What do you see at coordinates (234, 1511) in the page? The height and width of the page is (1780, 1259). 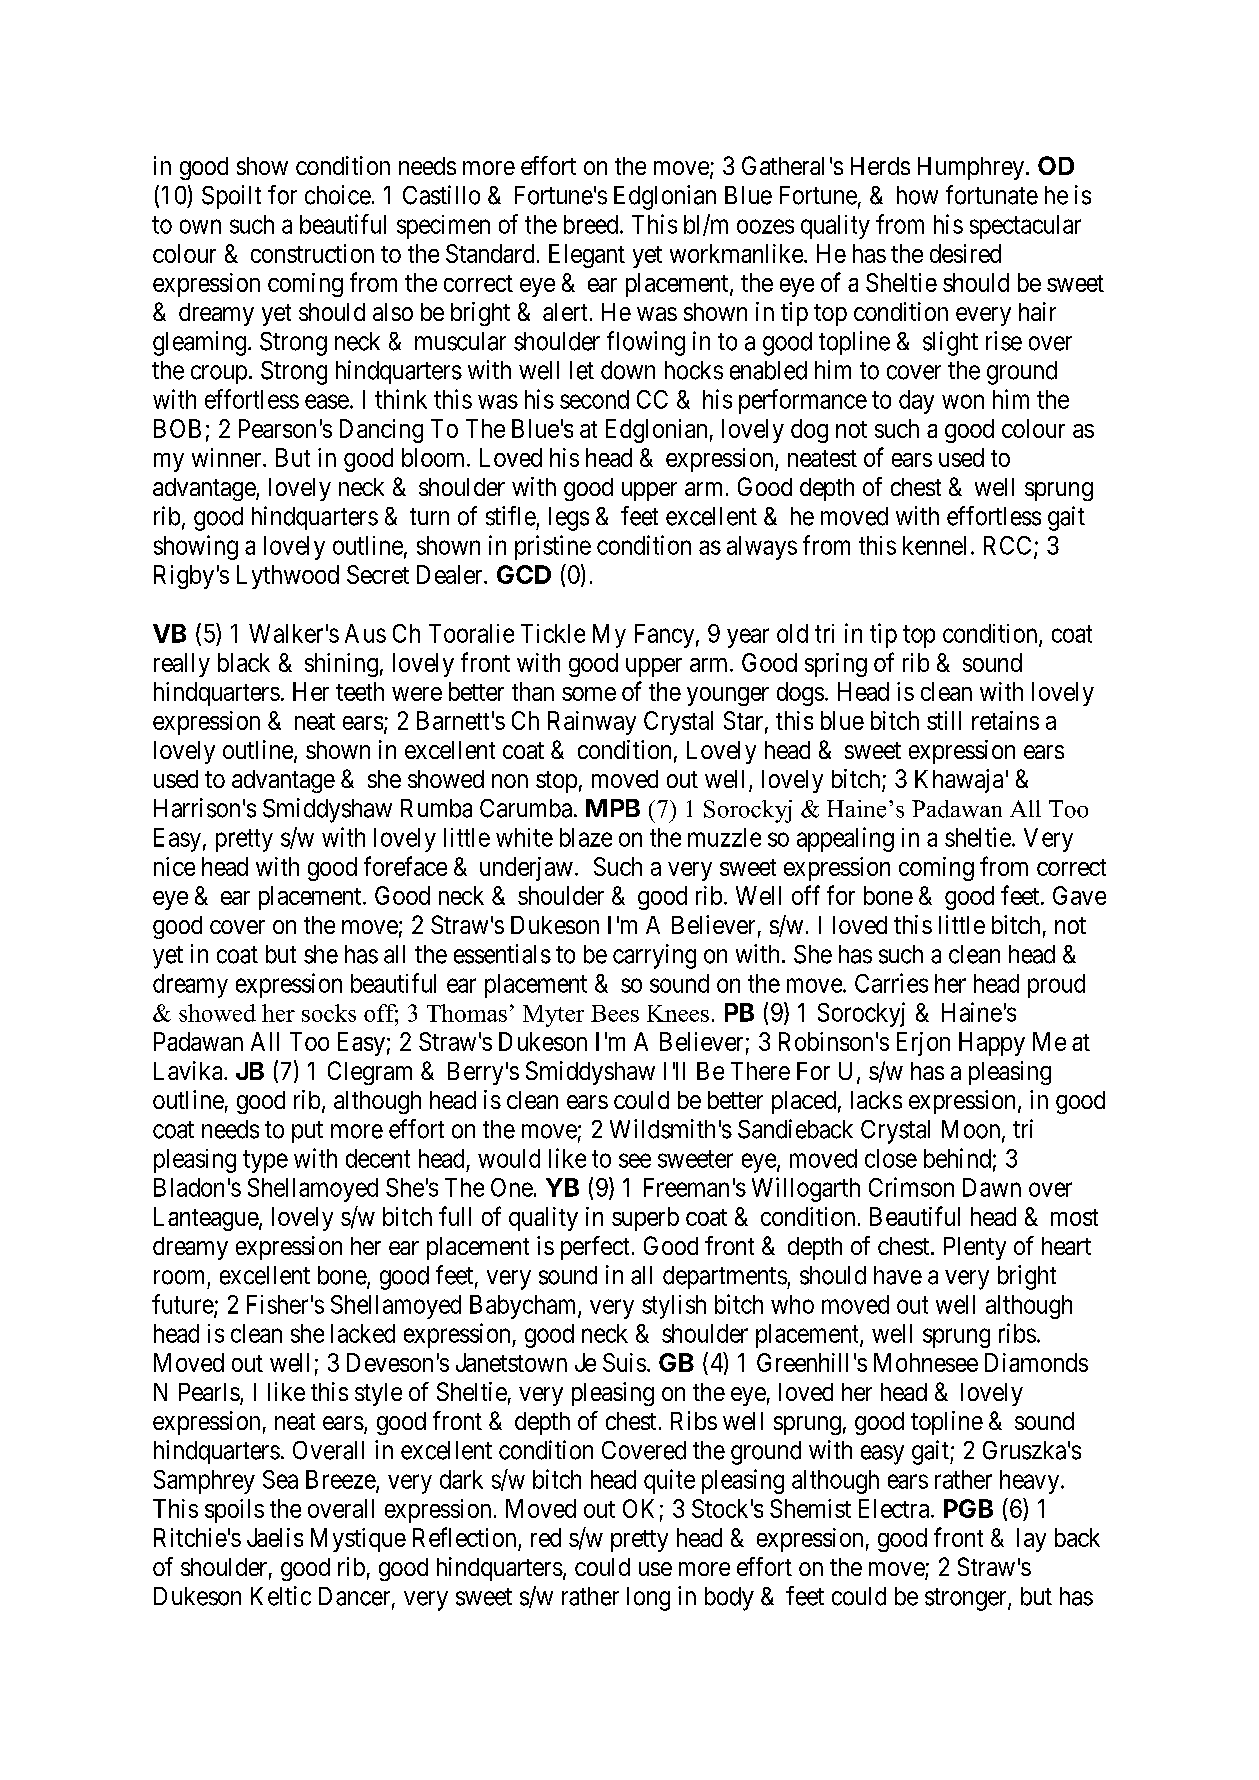 I see `spoils` at bounding box center [234, 1511].
